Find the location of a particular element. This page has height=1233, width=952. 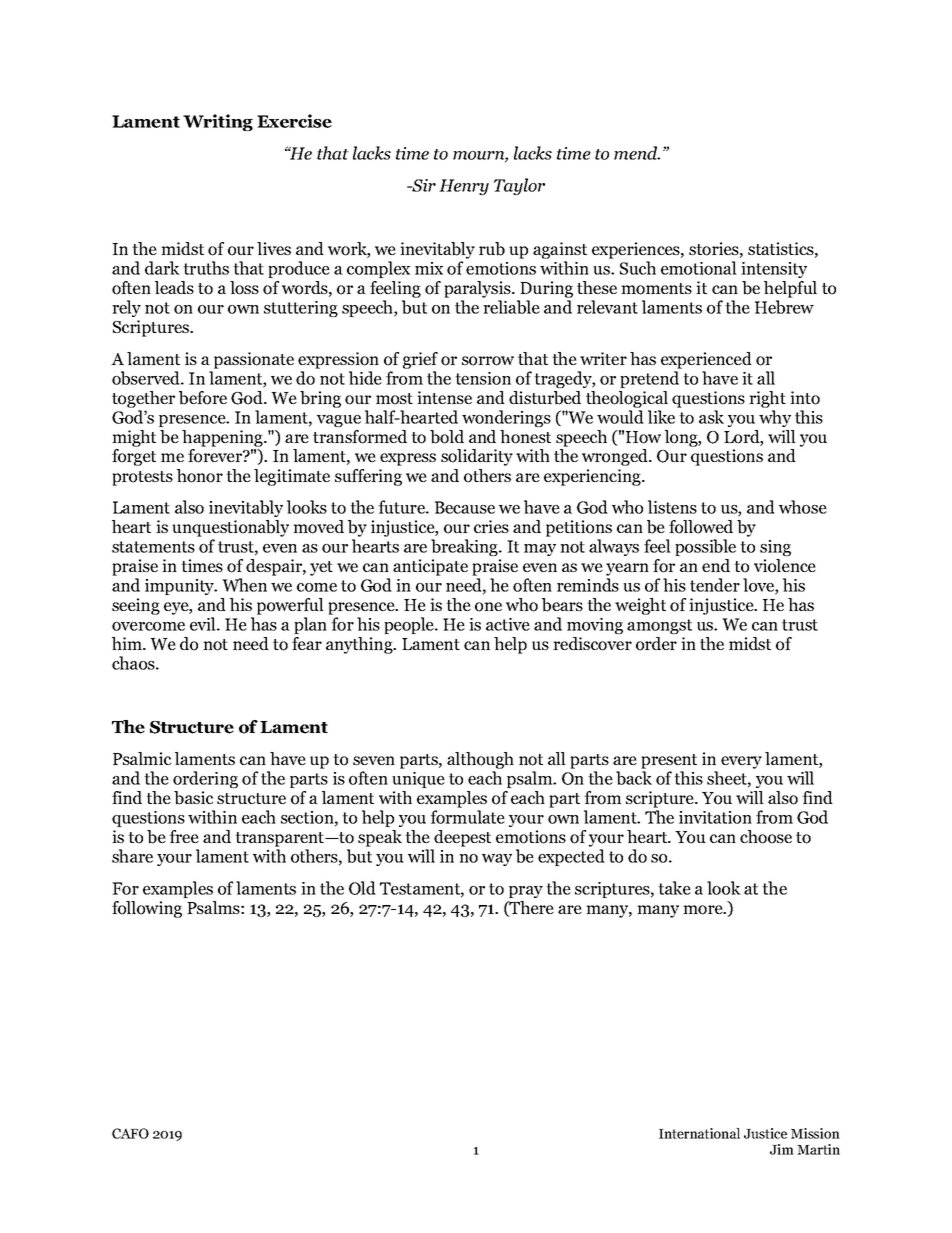

CAFO is located at coordinates (130, 1133).
